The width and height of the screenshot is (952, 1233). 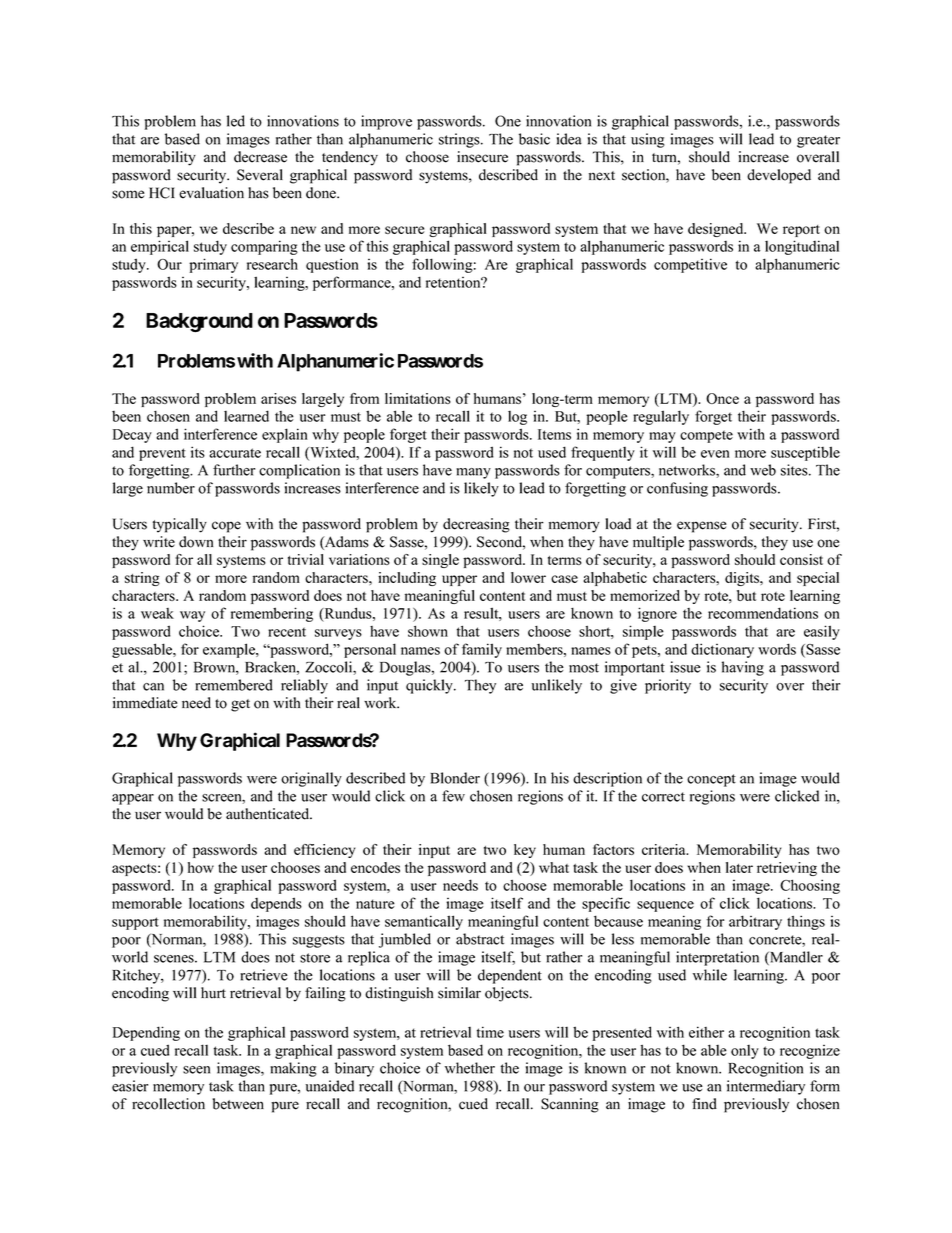 I want to click on developed, so click(x=779, y=176).
